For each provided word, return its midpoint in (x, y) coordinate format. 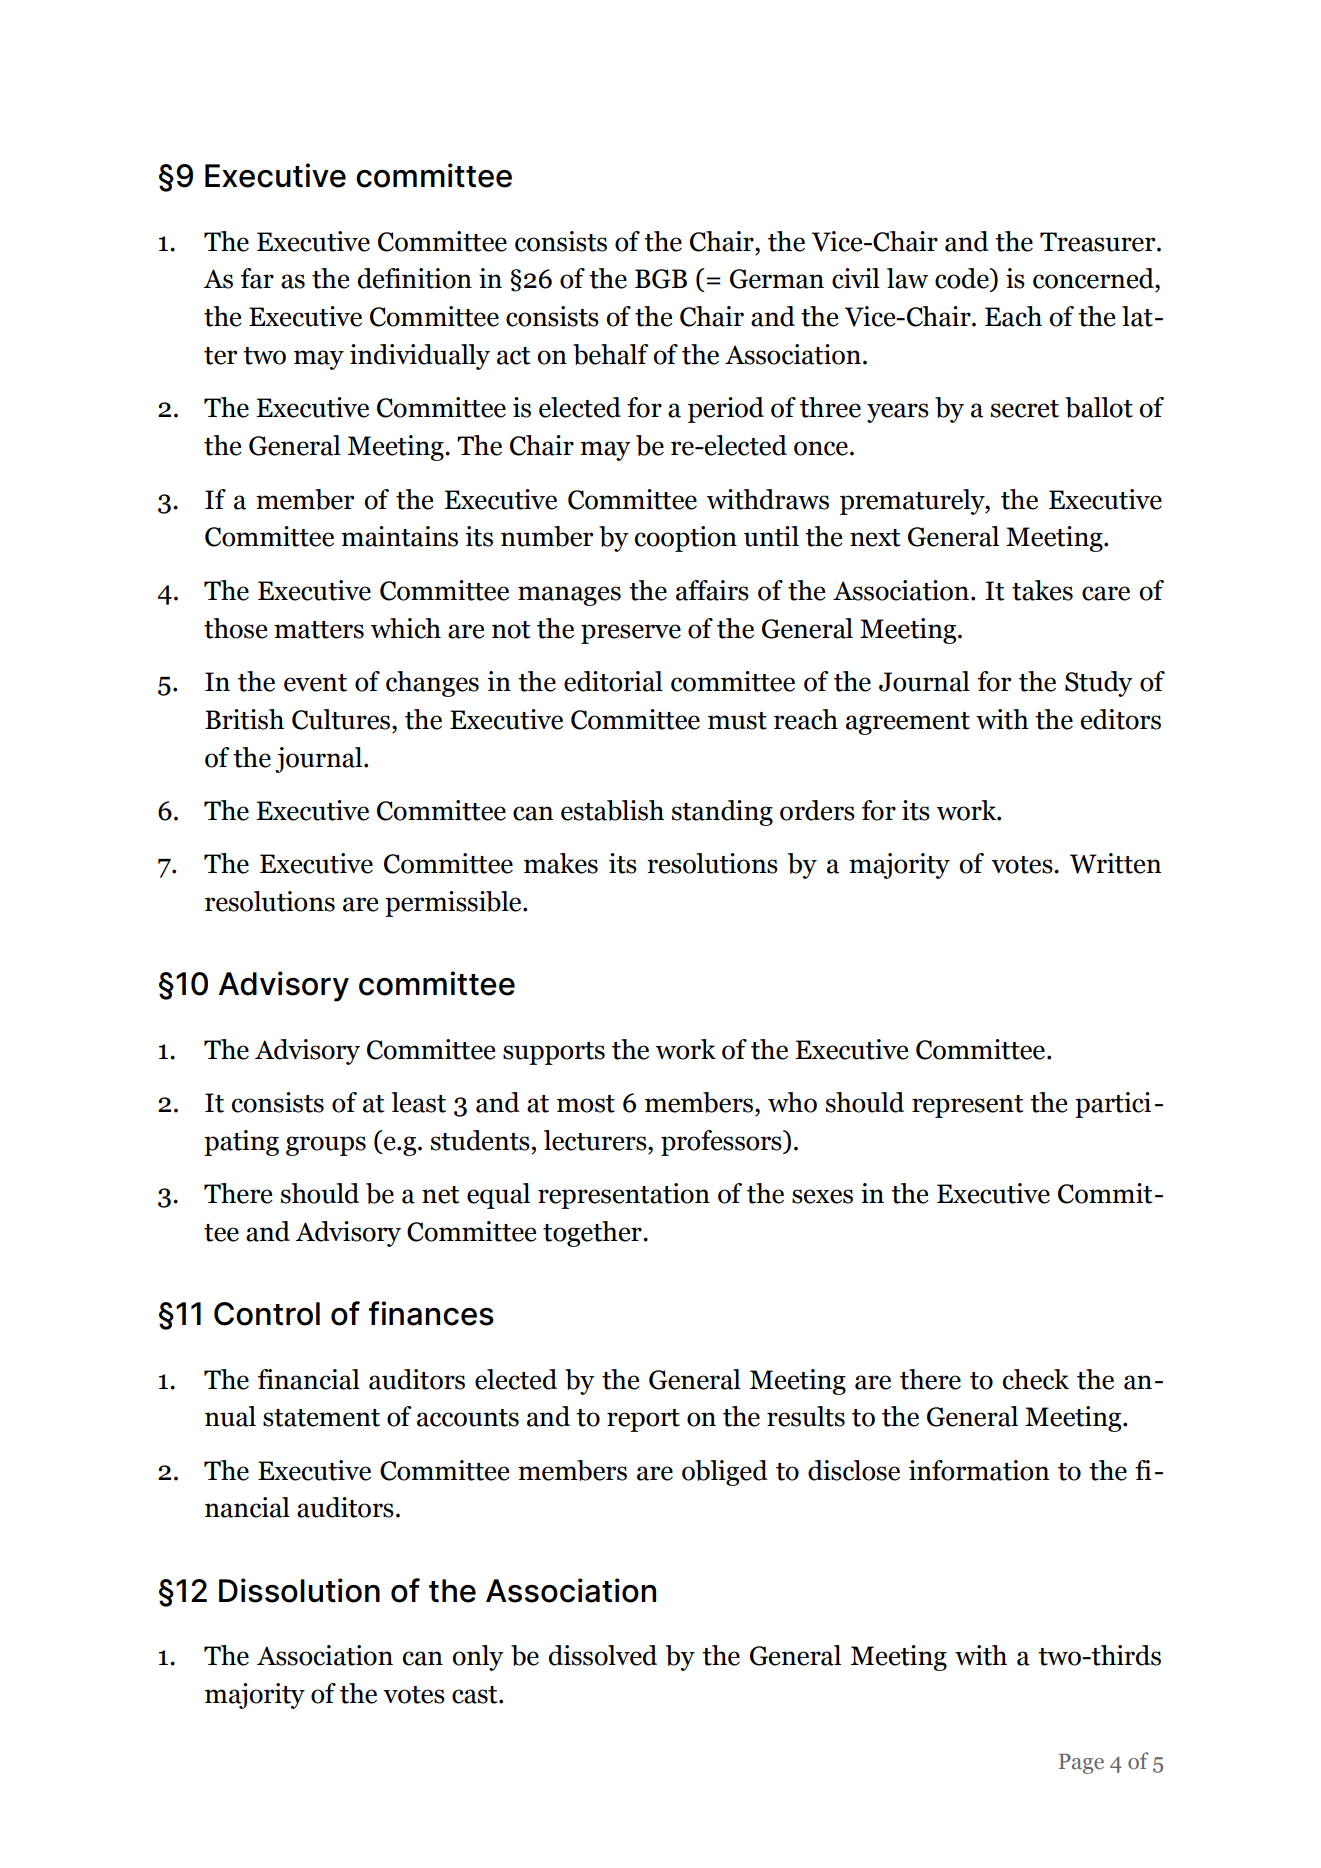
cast (476, 1695)
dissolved (603, 1655)
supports (554, 1053)
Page (1081, 1764)
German (777, 279)
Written (1115, 863)
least (418, 1102)
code (963, 279)
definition (415, 278)
